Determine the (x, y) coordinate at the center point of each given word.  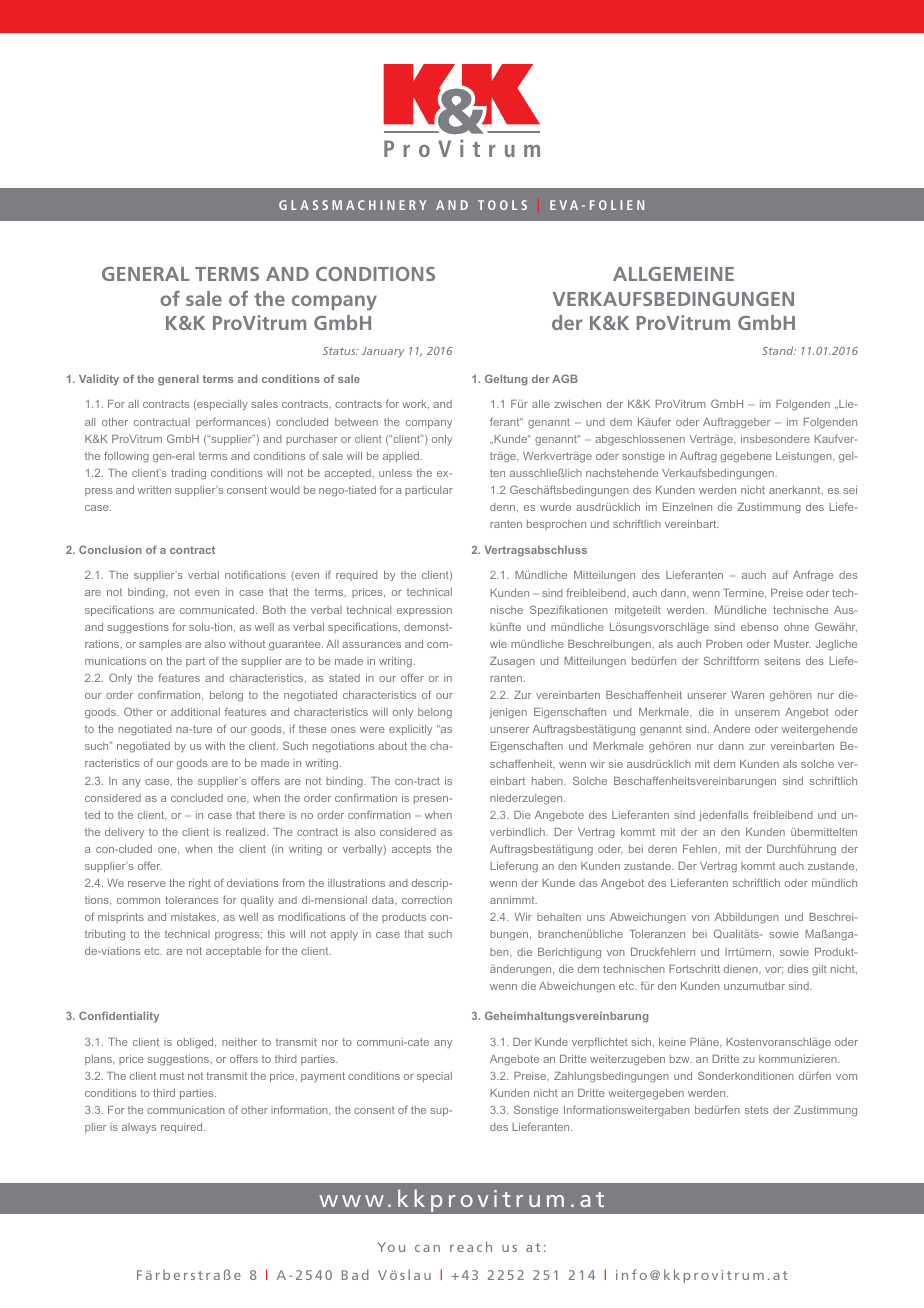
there (272, 815)
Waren (747, 695)
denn (502, 507)
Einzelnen (687, 507)
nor (330, 1043)
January (383, 352)
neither (239, 1042)
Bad (355, 1274)
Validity (99, 380)
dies (798, 969)
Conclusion (110, 549)
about (392, 746)
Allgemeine (673, 274)
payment (323, 1077)
